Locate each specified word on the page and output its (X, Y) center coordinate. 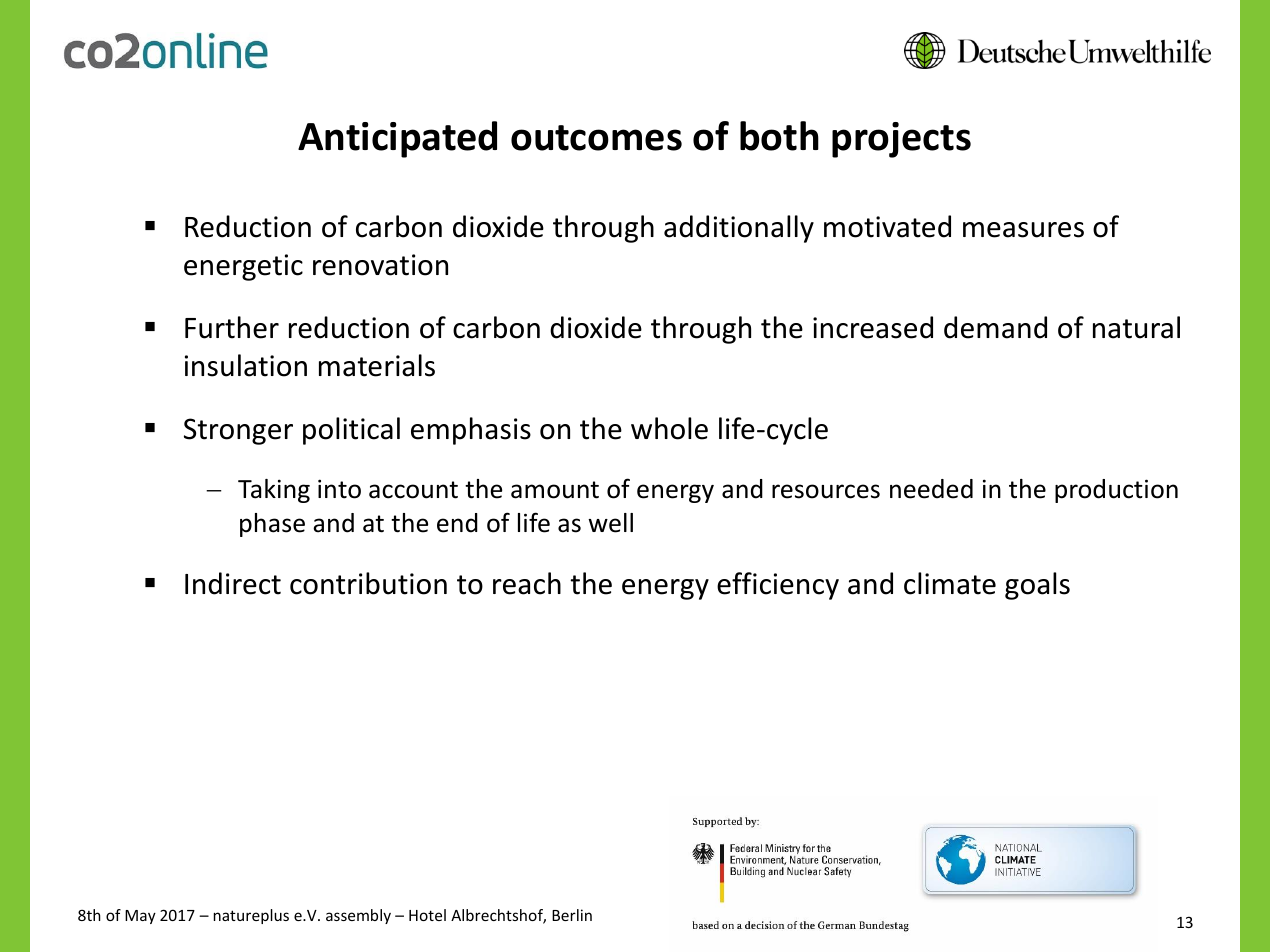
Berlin (572, 915)
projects (901, 140)
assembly (358, 916)
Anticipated (397, 139)
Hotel (427, 915)
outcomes (596, 138)
